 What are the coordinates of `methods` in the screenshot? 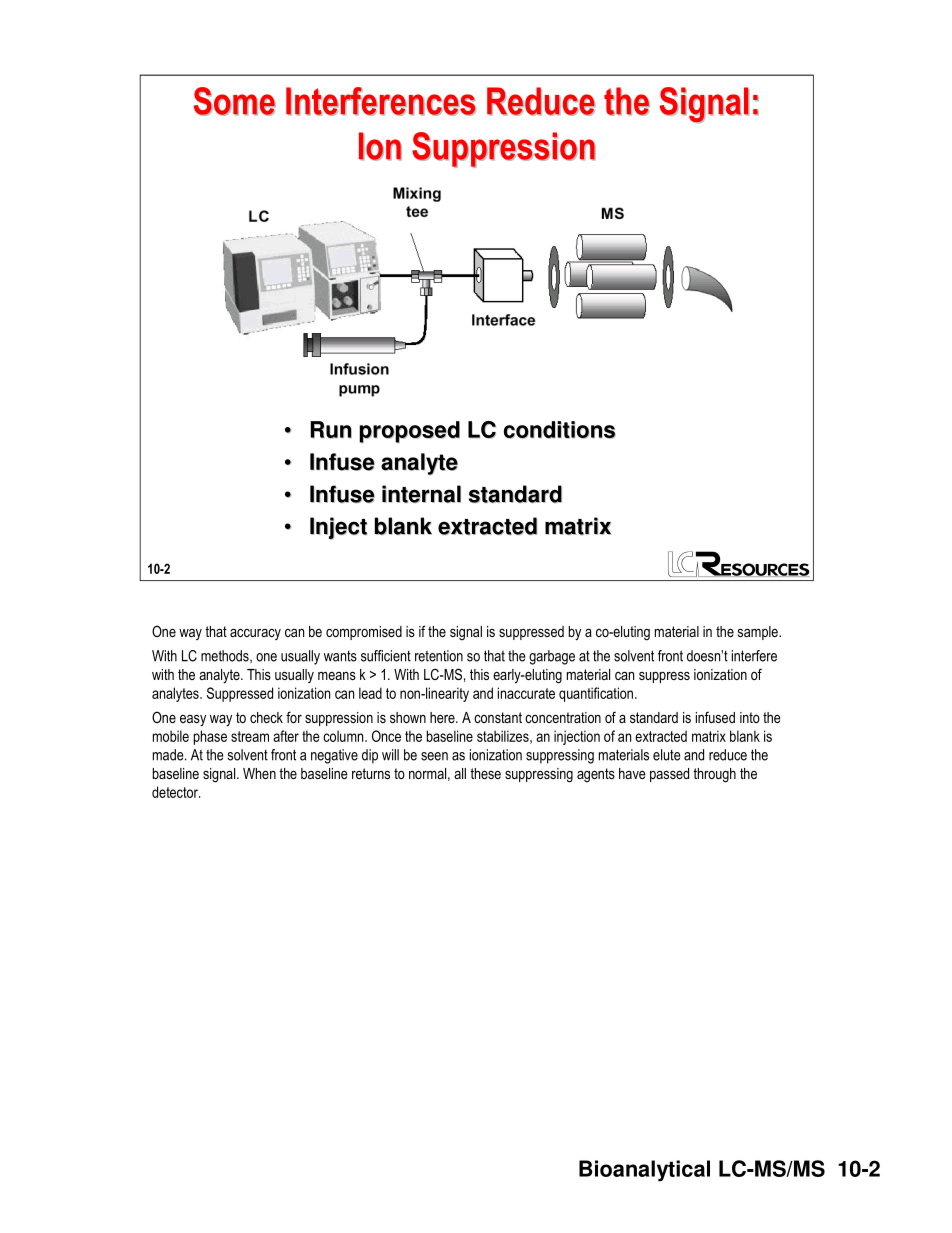 It's located at (226, 656).
